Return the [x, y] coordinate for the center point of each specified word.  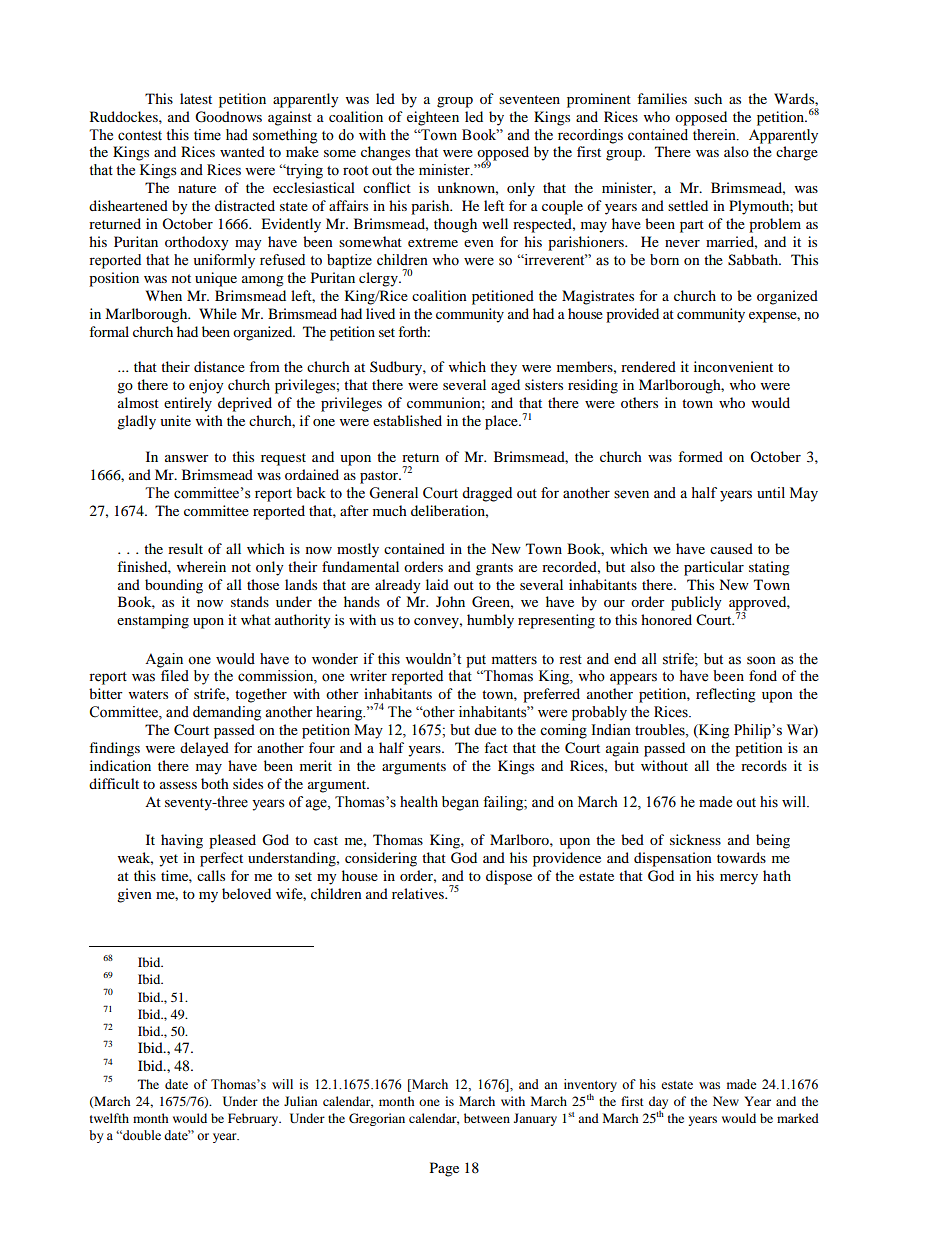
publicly [696, 603]
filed [175, 676]
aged [505, 386]
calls [211, 875]
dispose [509, 877]
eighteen [433, 118]
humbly [490, 621]
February [254, 1119]
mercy [739, 879]
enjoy [206, 386]
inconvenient [733, 366]
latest [196, 98]
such [708, 98]
